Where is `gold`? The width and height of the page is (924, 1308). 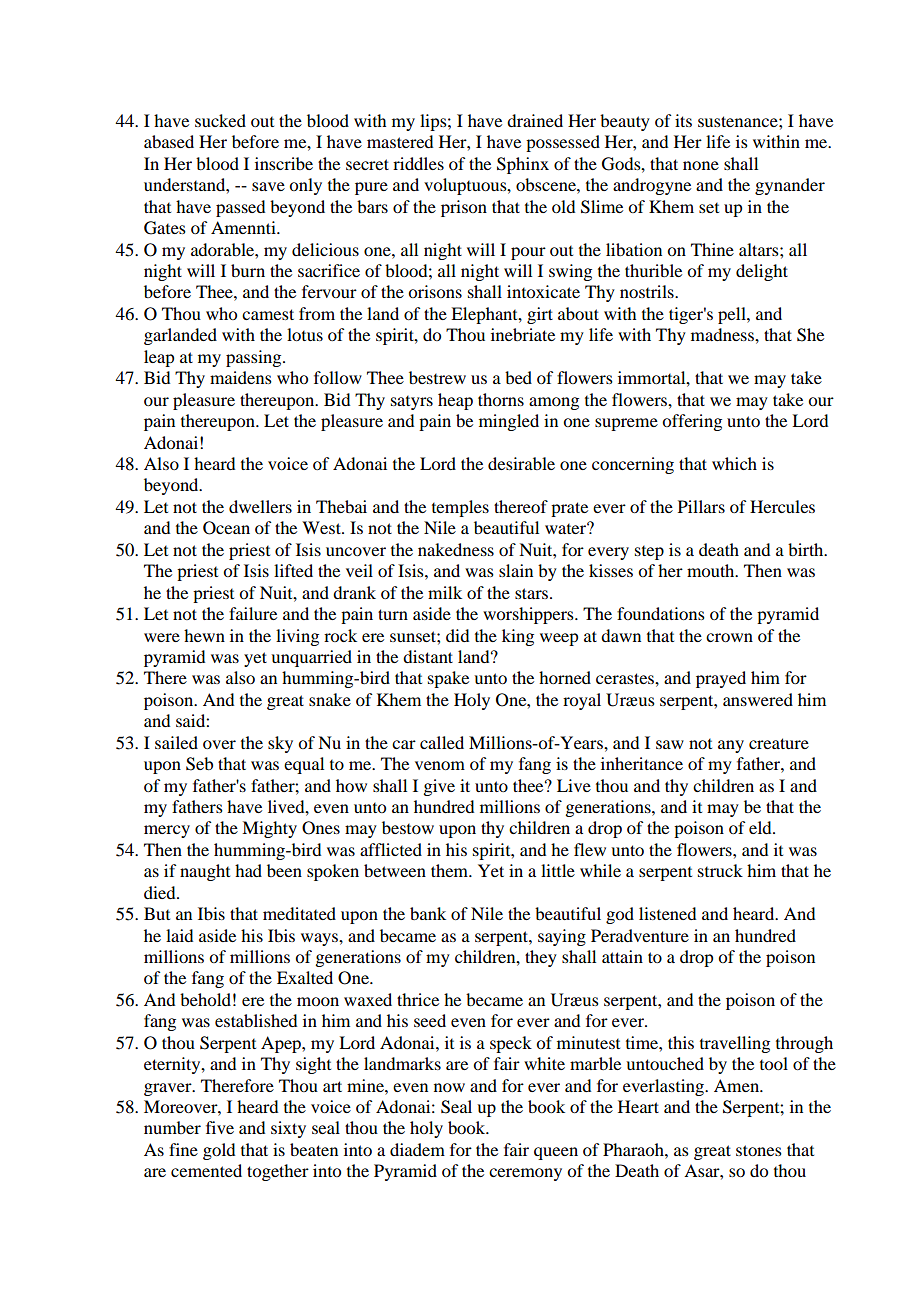
gold is located at coordinates (219, 1151).
